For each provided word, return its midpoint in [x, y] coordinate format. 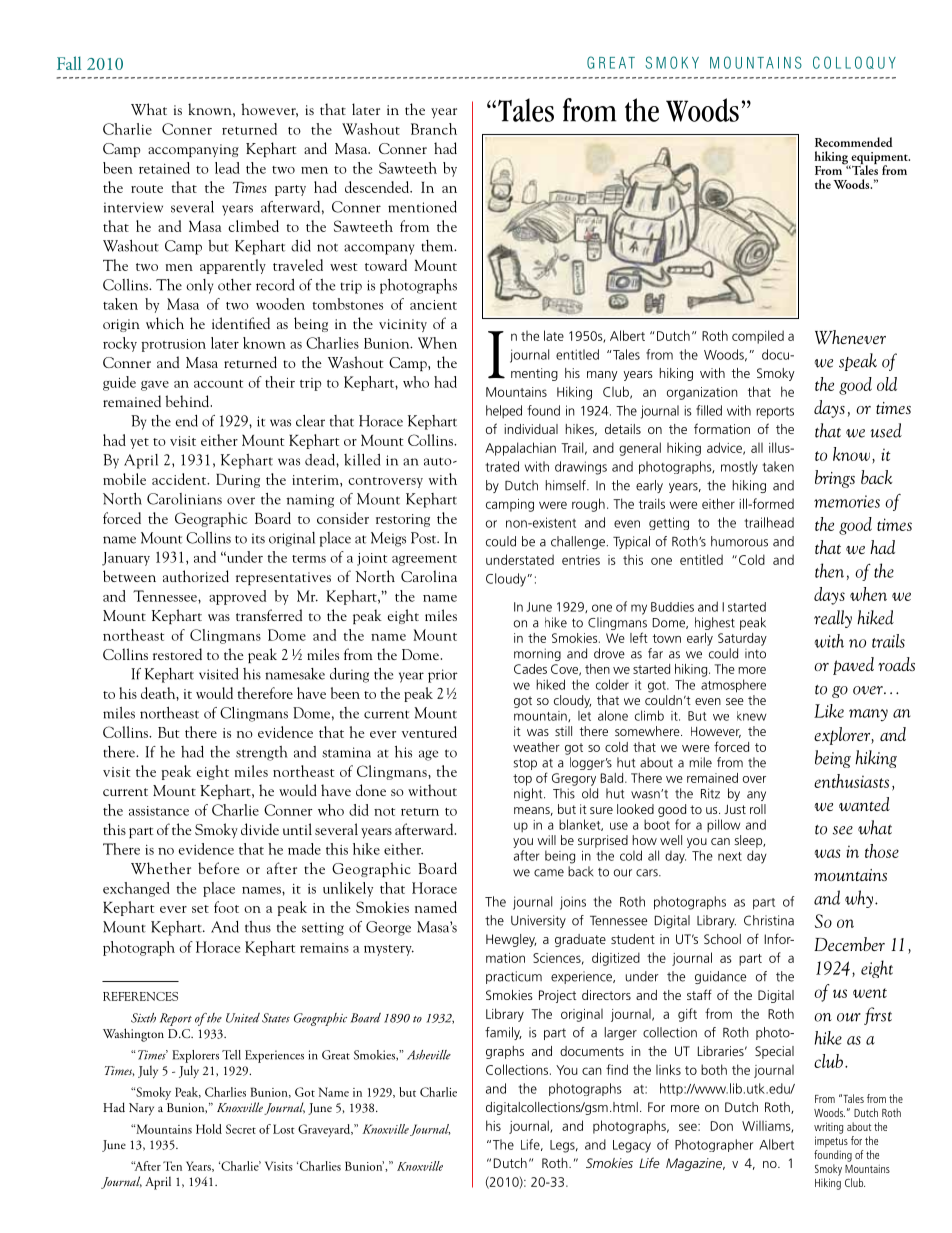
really [833, 619]
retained [164, 168]
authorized [196, 576]
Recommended [854, 142]
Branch [434, 129]
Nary [141, 1109]
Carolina [429, 576]
